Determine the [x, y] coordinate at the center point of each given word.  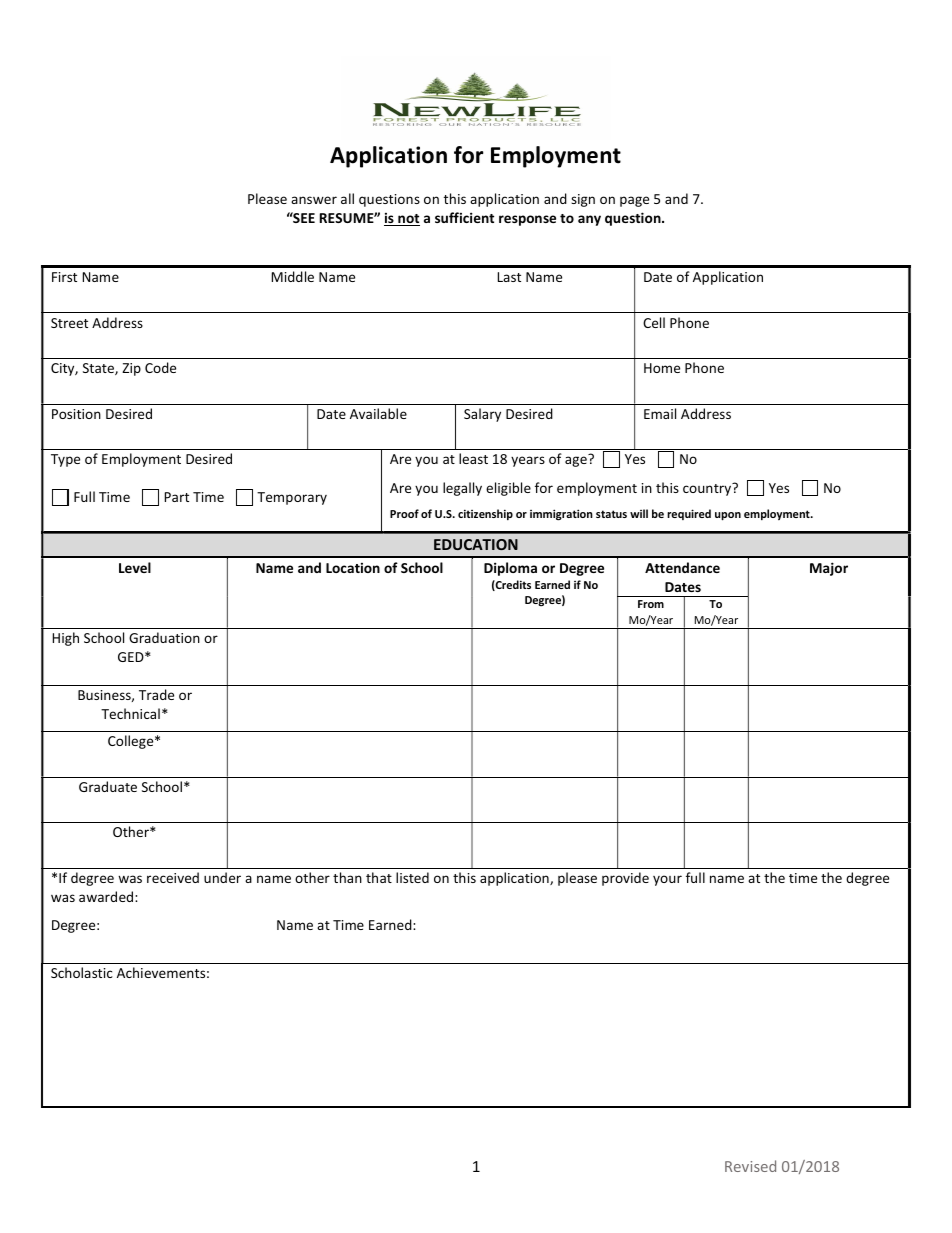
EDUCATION [476, 544]
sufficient [464, 217]
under [222, 877]
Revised [750, 1166]
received [173, 877]
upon [728, 516]
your [667, 880]
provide [625, 879]
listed [412, 877]
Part [177, 497]
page [634, 201]
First [64, 277]
